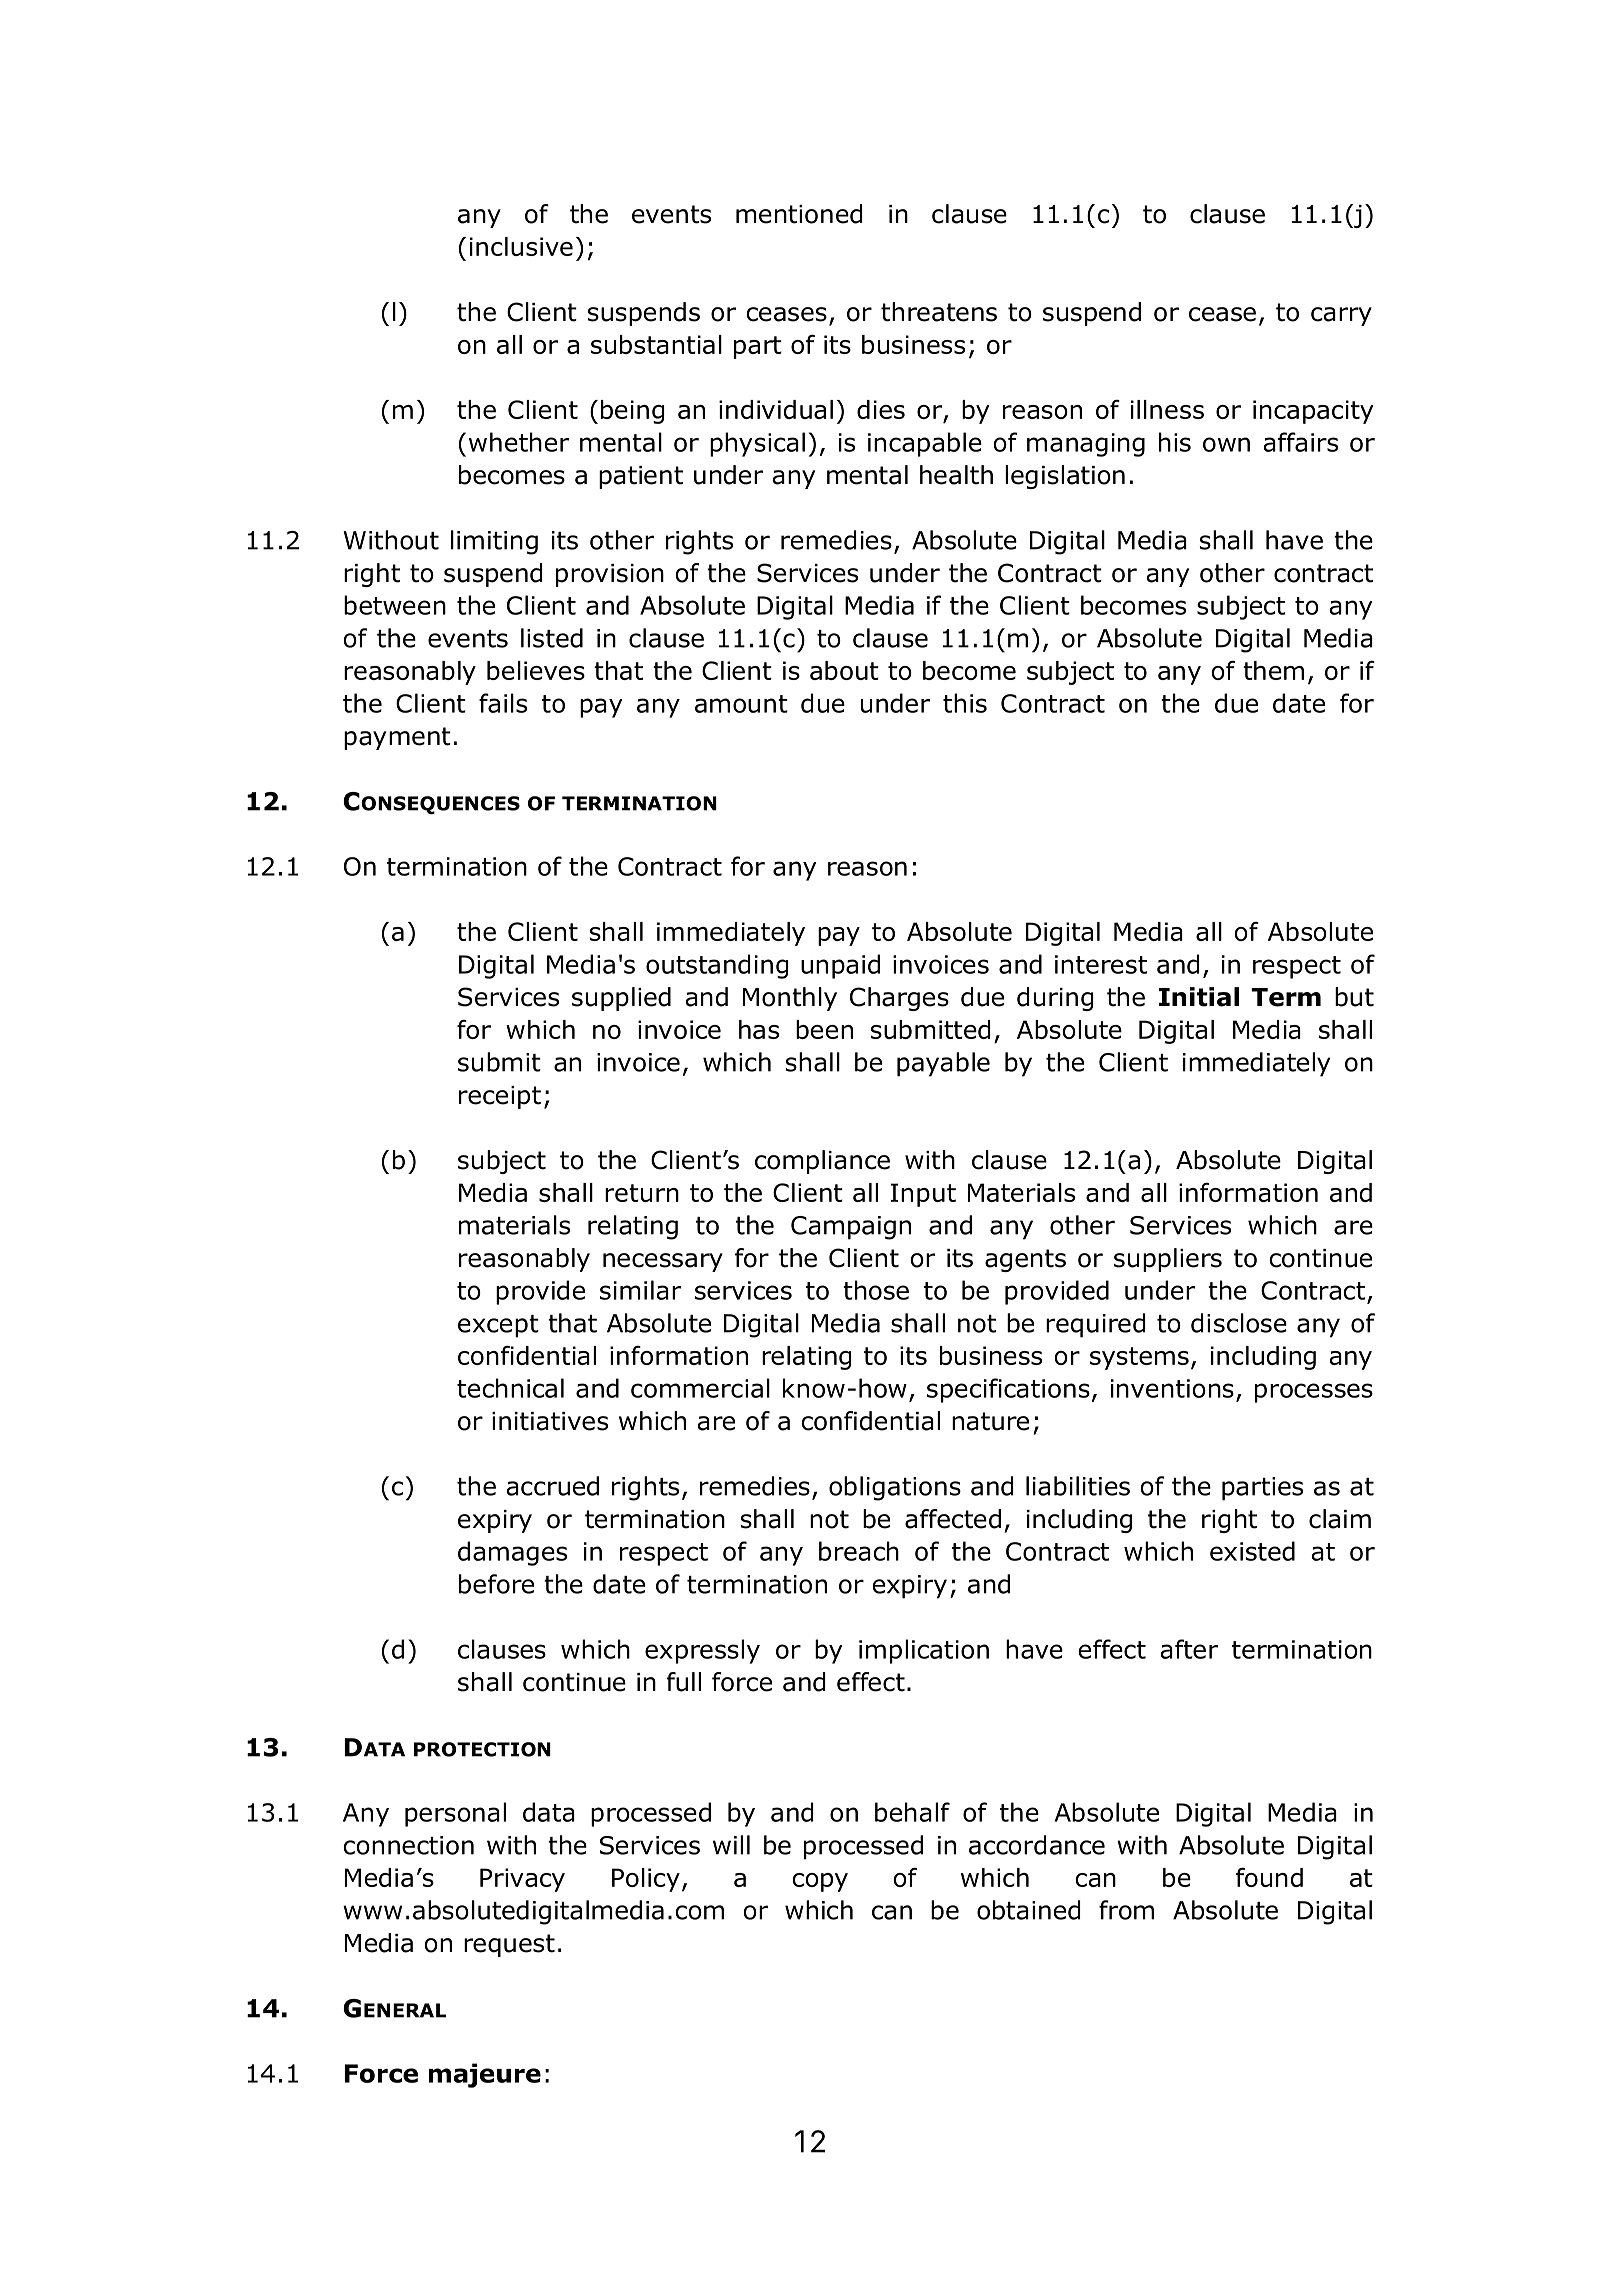 The width and height of the screenshot is (1618, 2288). What do you see at coordinates (485, 2075) in the screenshot?
I see `majeure` at bounding box center [485, 2075].
